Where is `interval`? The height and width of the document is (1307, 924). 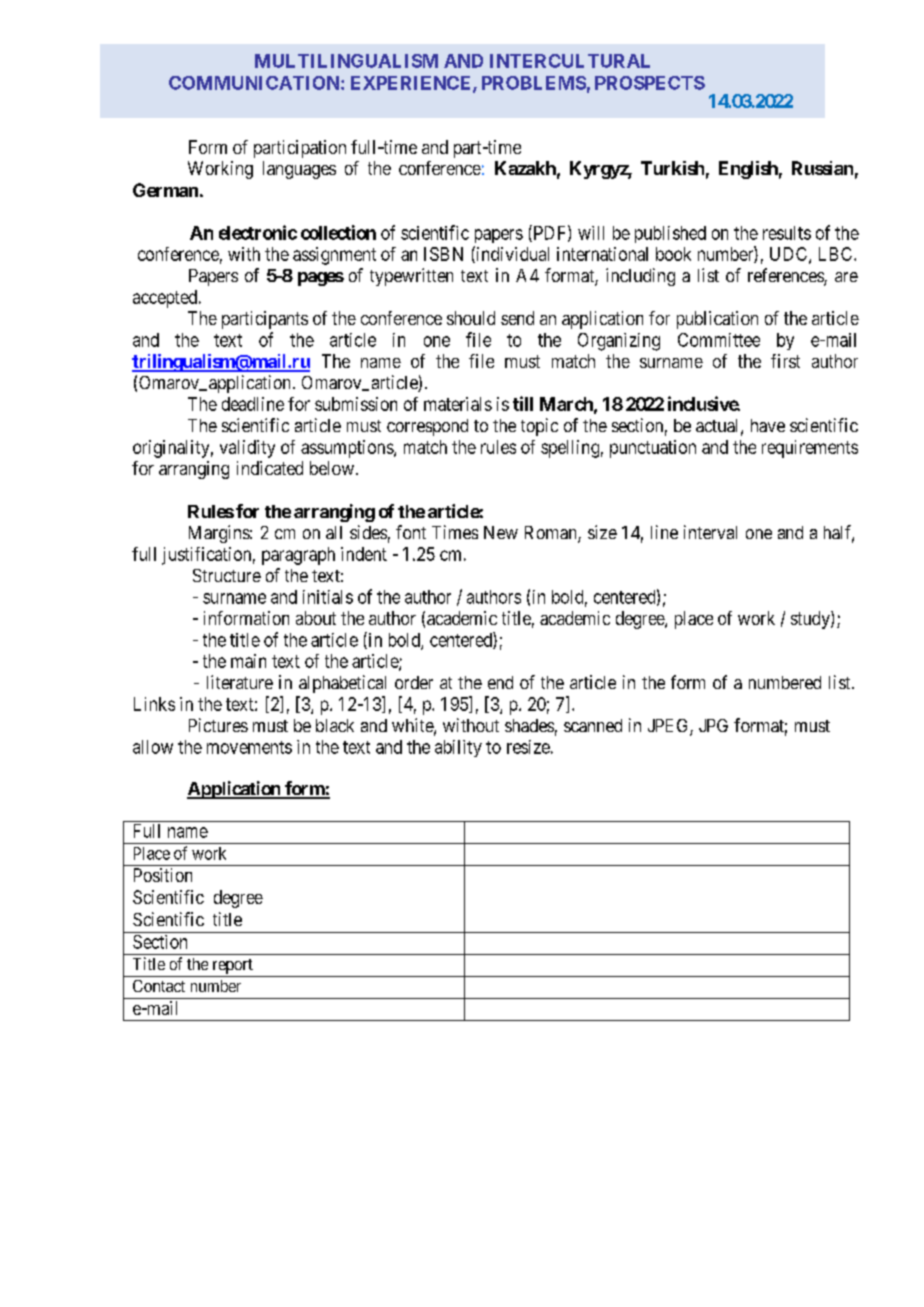
interval is located at coordinates (710, 532).
